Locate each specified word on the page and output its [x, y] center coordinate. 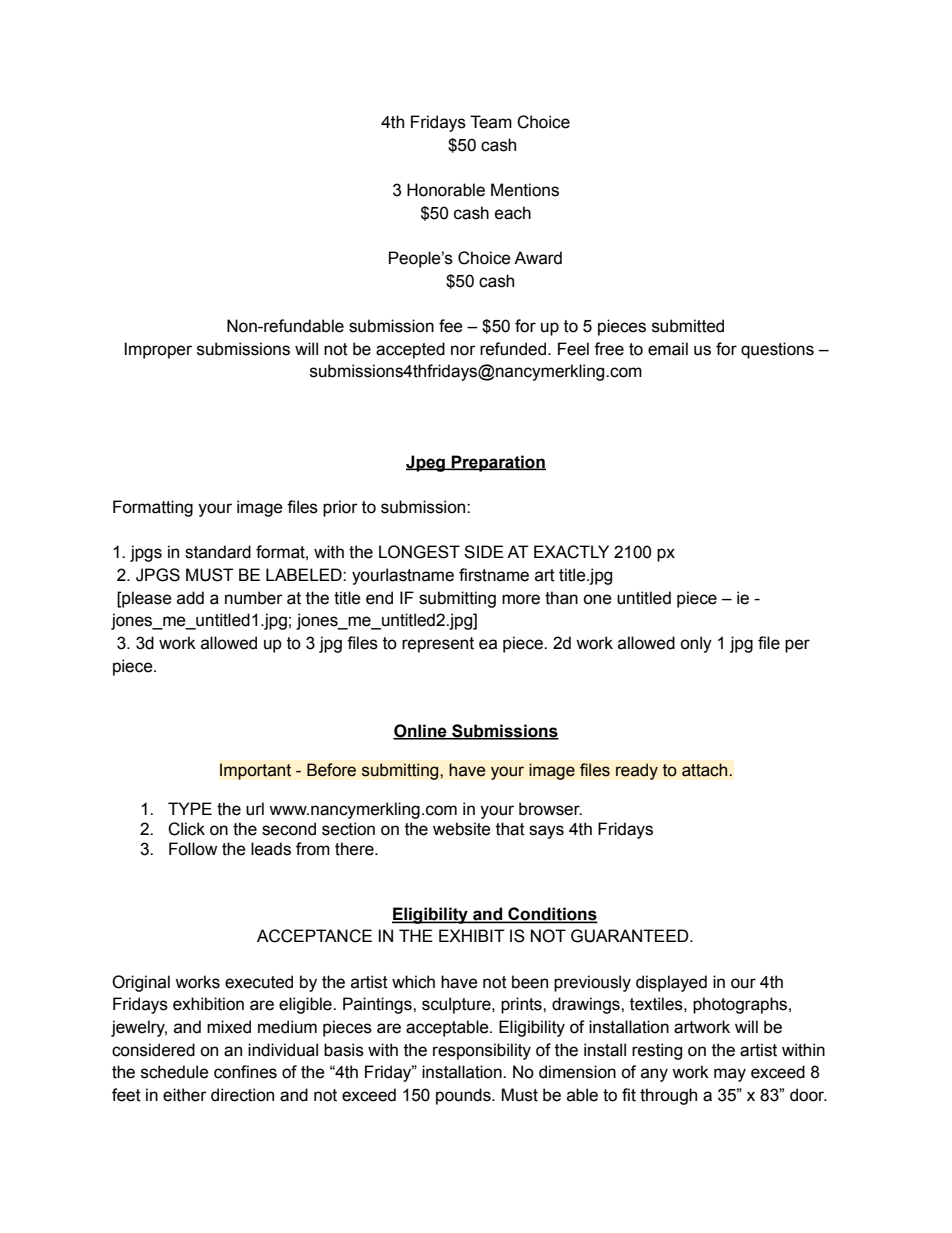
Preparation [498, 463]
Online [421, 731]
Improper [158, 350]
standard [218, 552]
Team [491, 122]
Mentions [525, 190]
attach [706, 770]
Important [255, 771]
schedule [175, 1072]
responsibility [482, 1051]
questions [777, 350]
